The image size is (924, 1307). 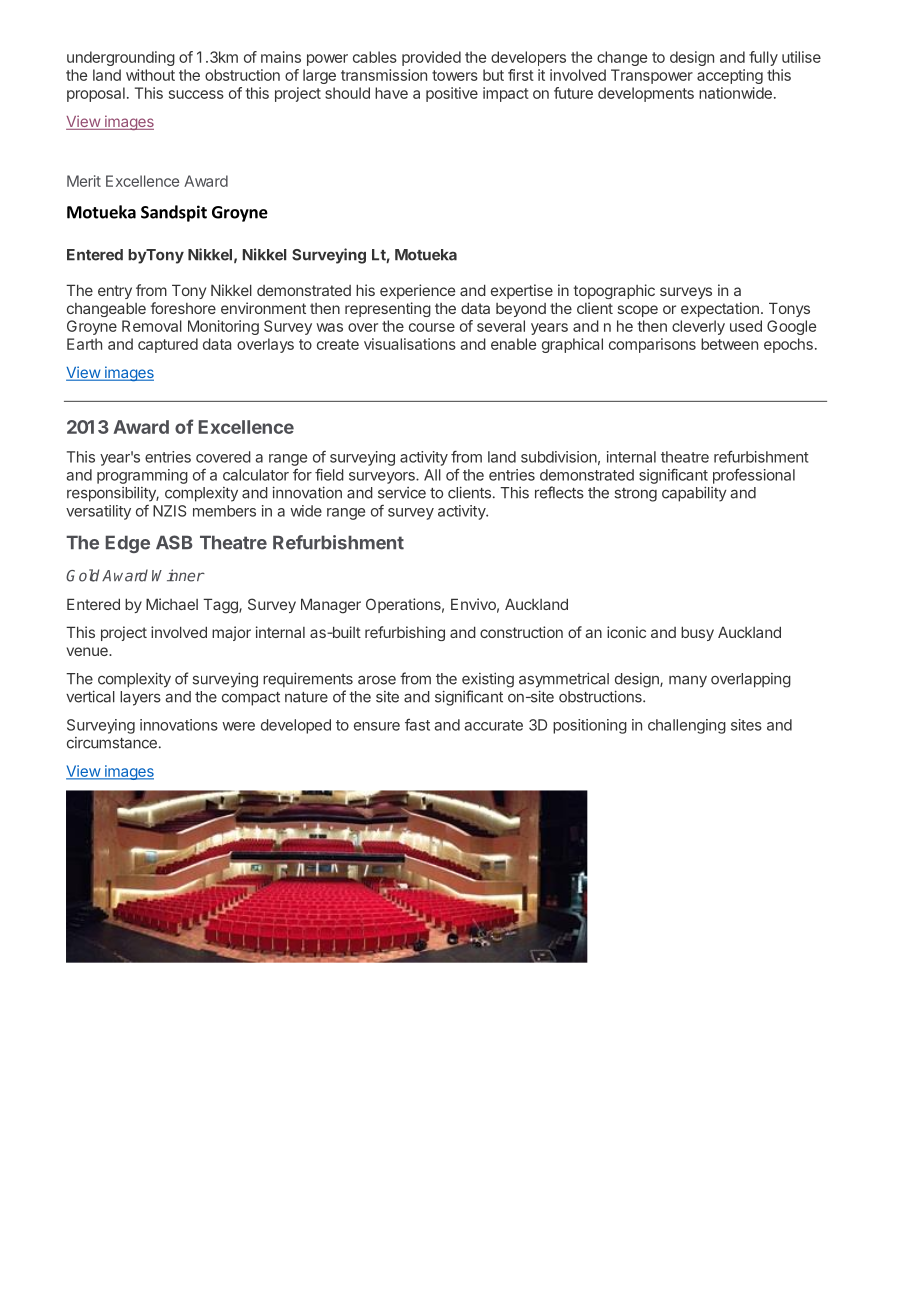 What do you see at coordinates (140, 698) in the screenshot?
I see `layers` at bounding box center [140, 698].
